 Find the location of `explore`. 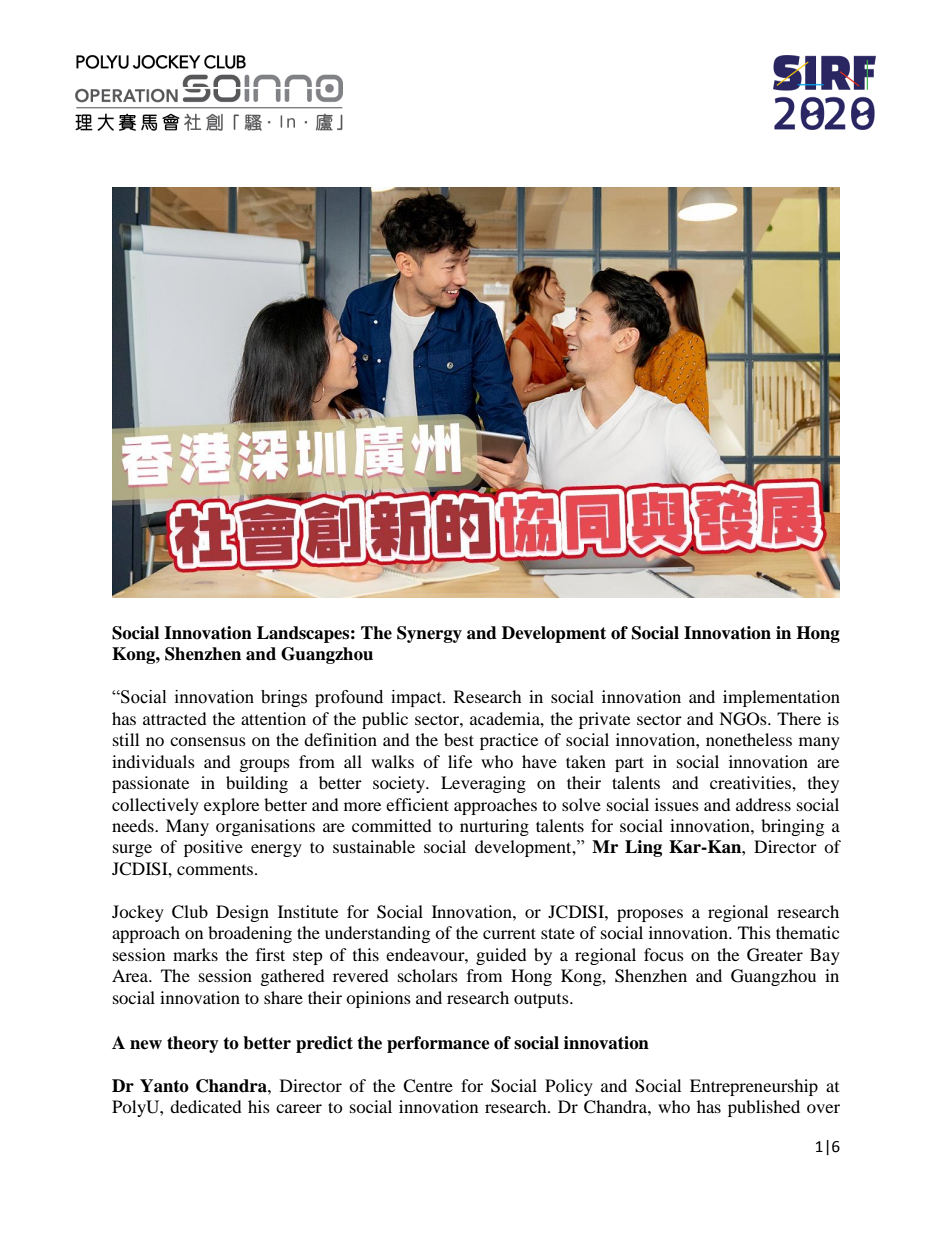

explore is located at coordinates (231, 806).
